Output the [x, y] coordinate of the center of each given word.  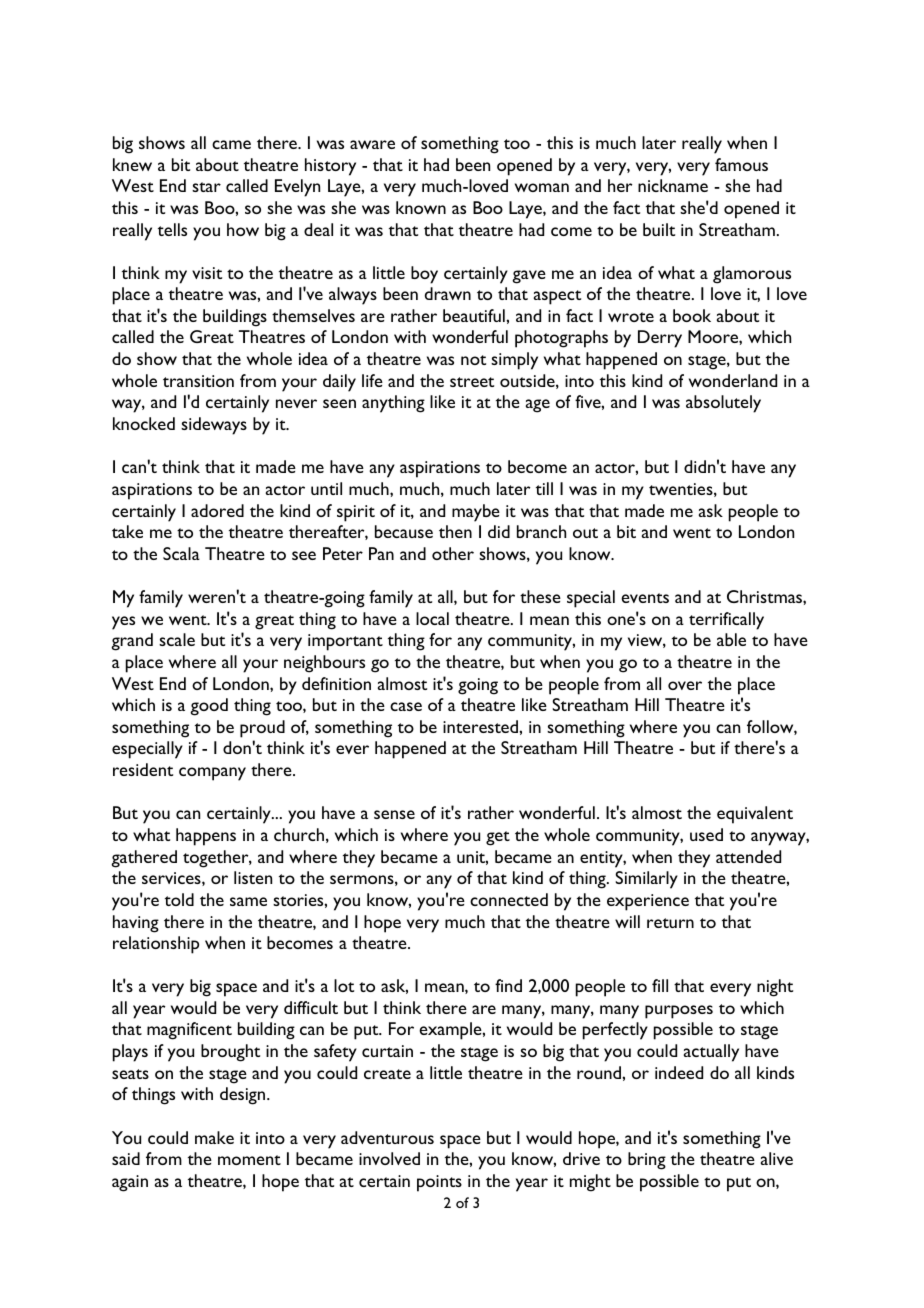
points [439, 1183]
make [214, 1137]
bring [647, 1161]
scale [177, 639]
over [685, 685]
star [206, 187]
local [432, 618]
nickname [673, 185]
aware [372, 144]
